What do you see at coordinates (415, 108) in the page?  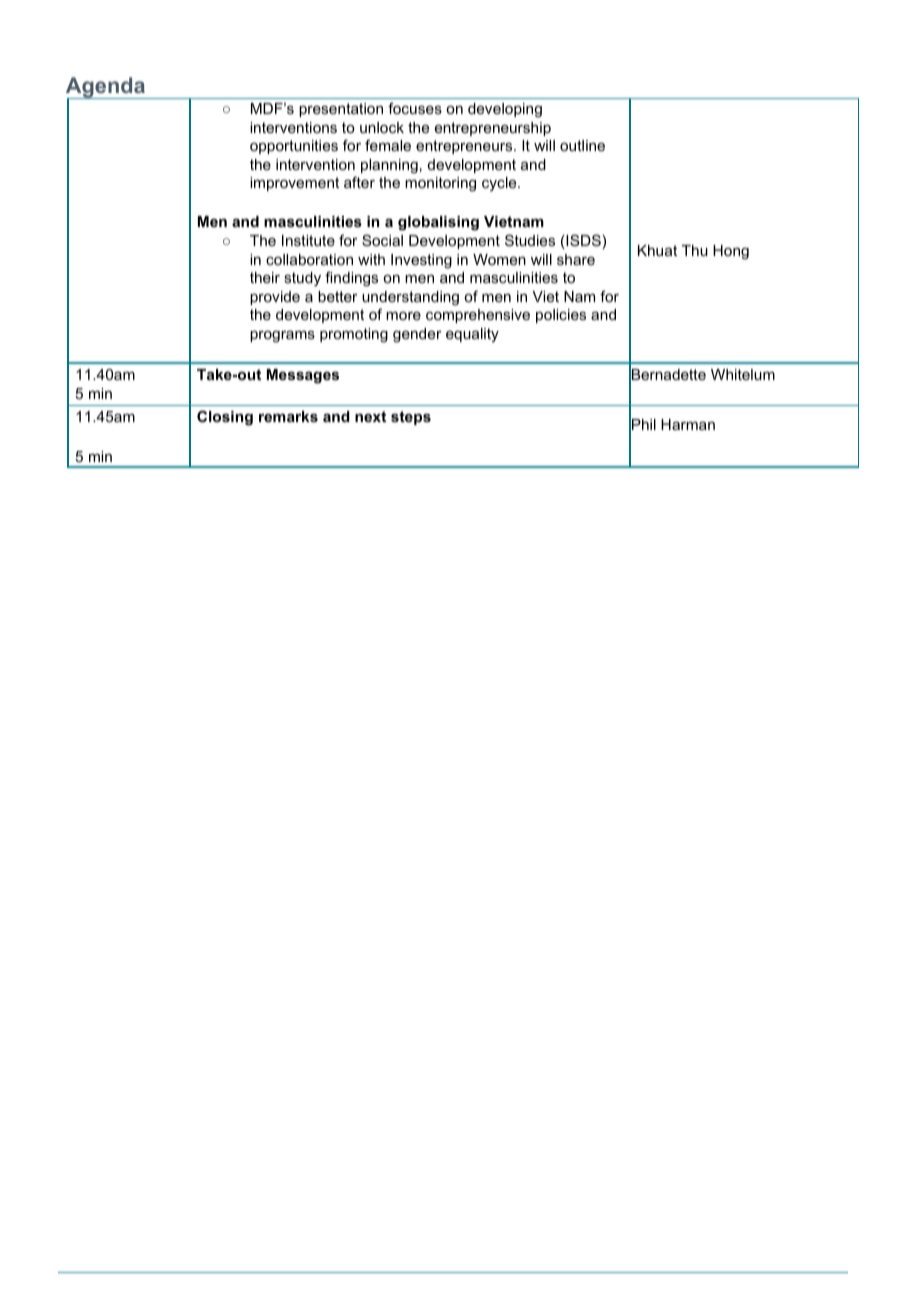 I see `focuses` at bounding box center [415, 108].
